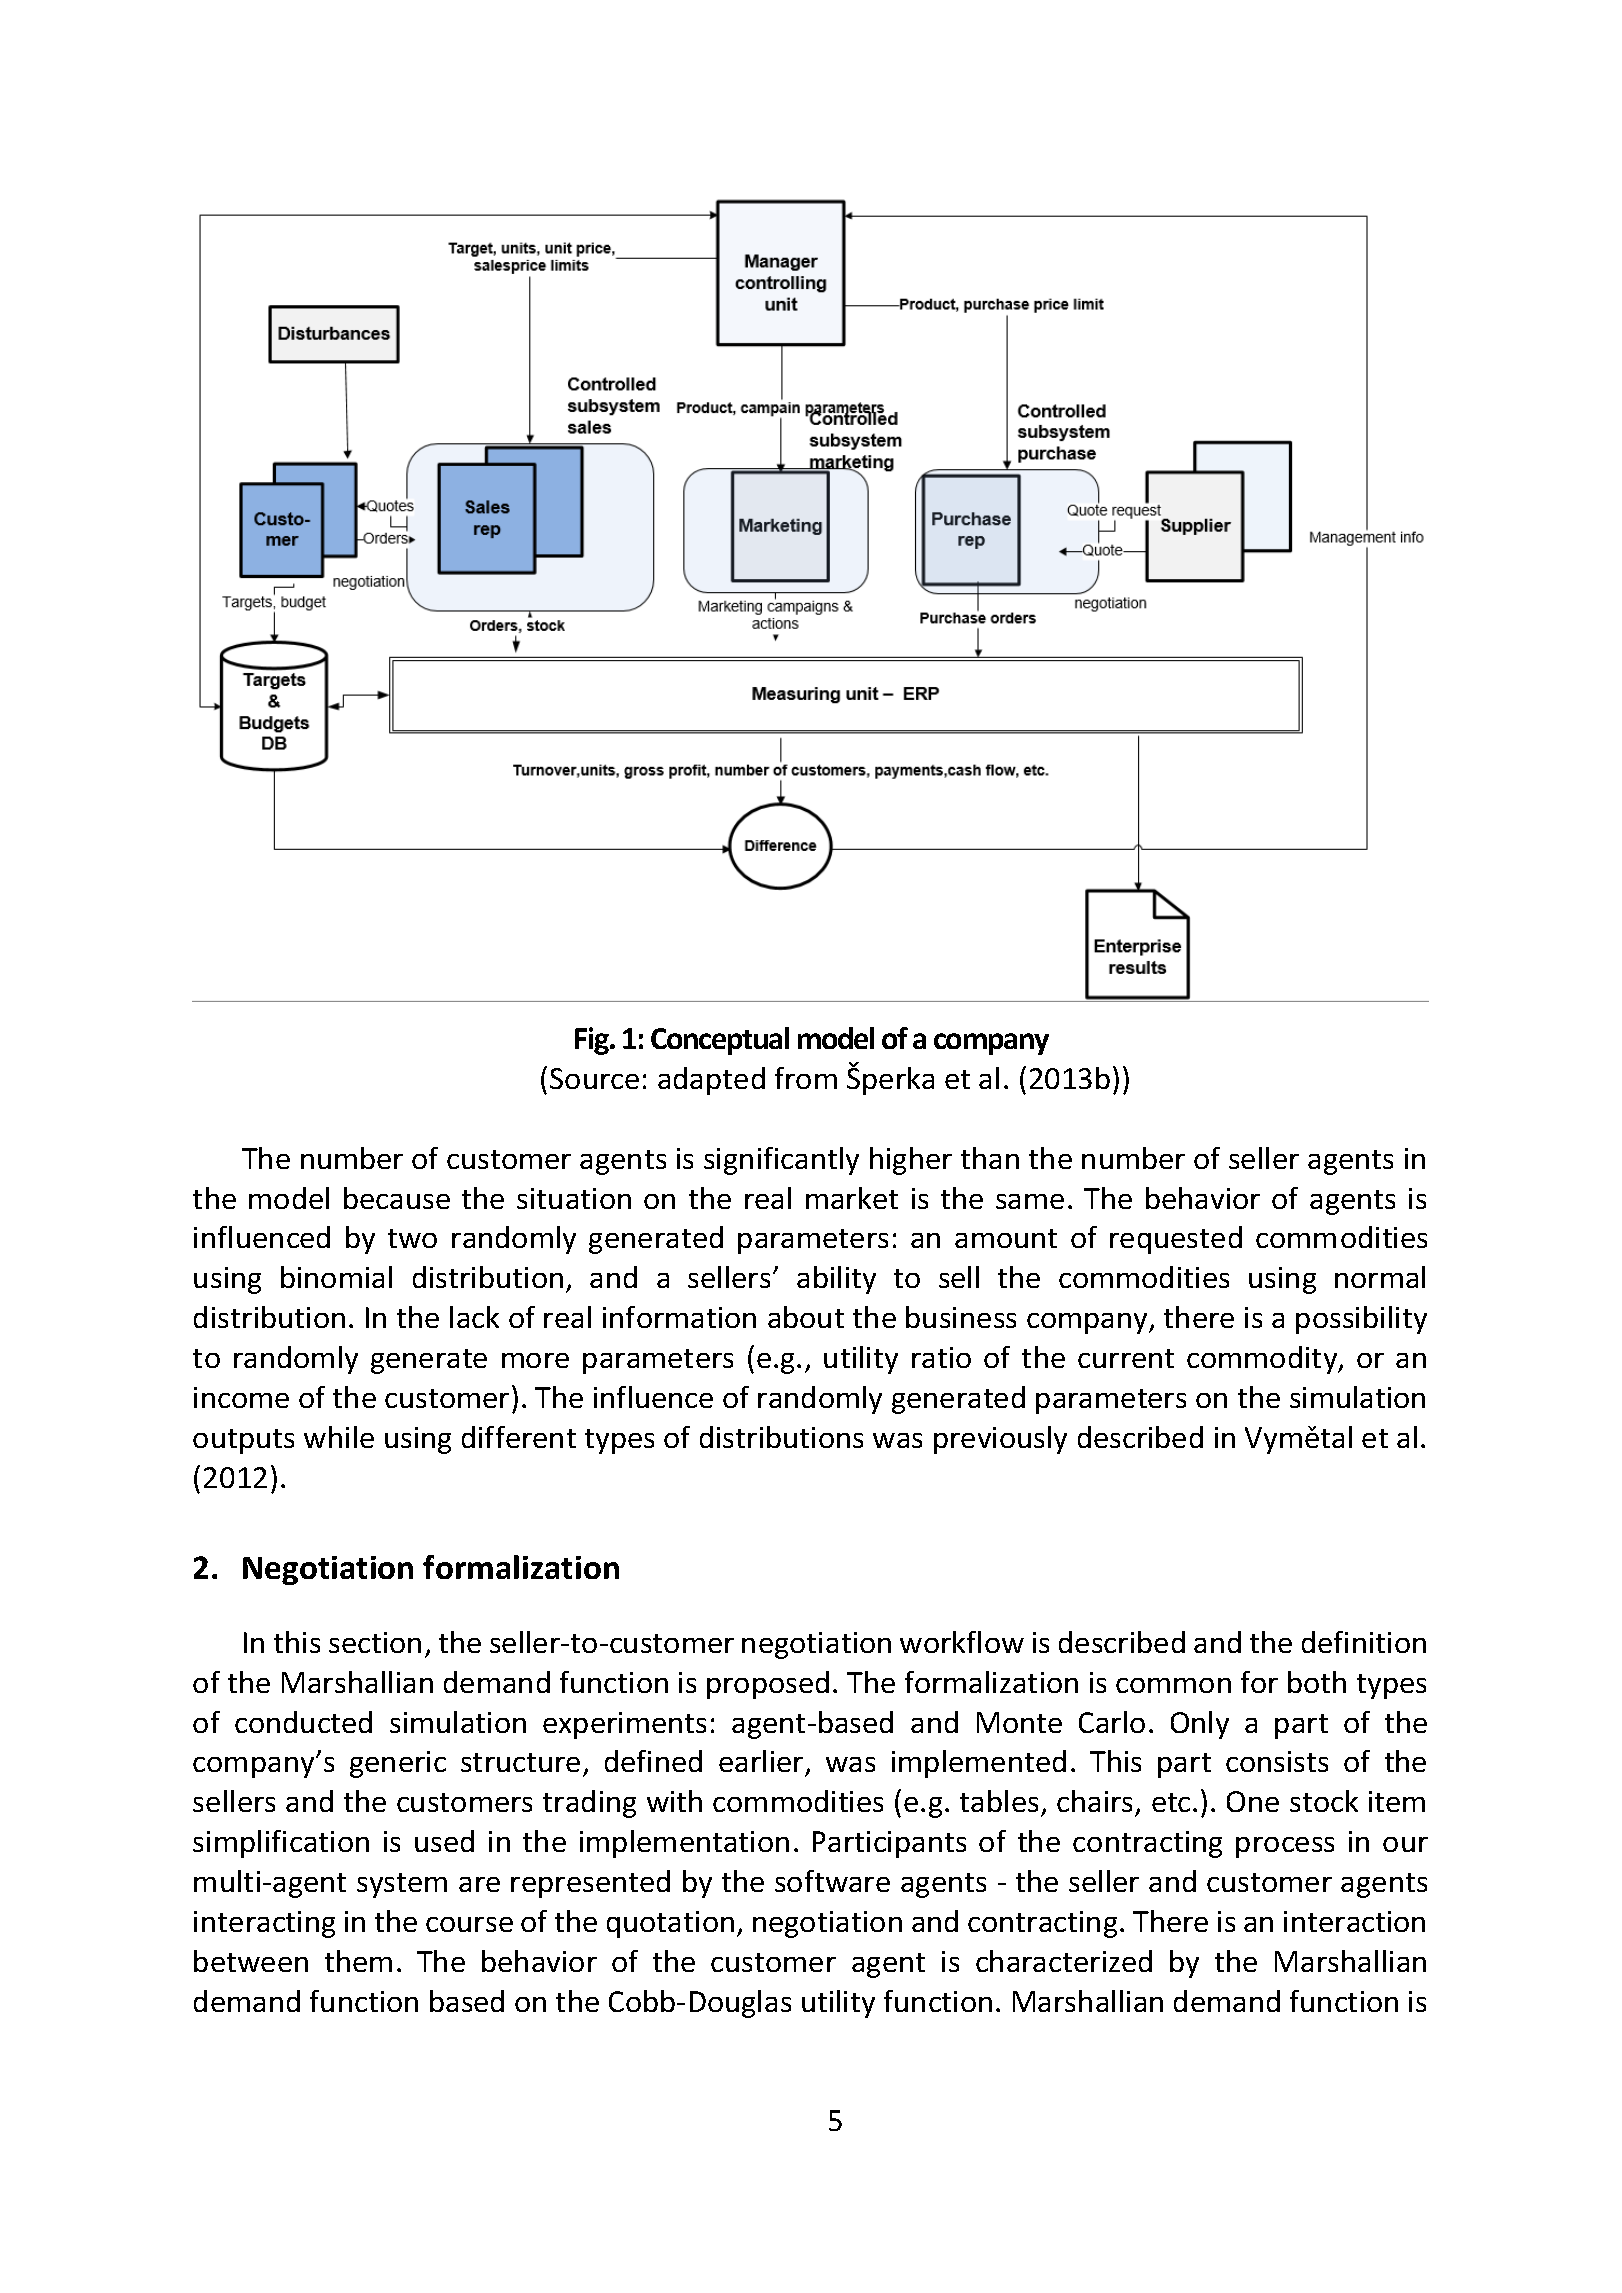  Describe the element at coordinates (962, 1642) in the page. I see `workflow` at that location.
